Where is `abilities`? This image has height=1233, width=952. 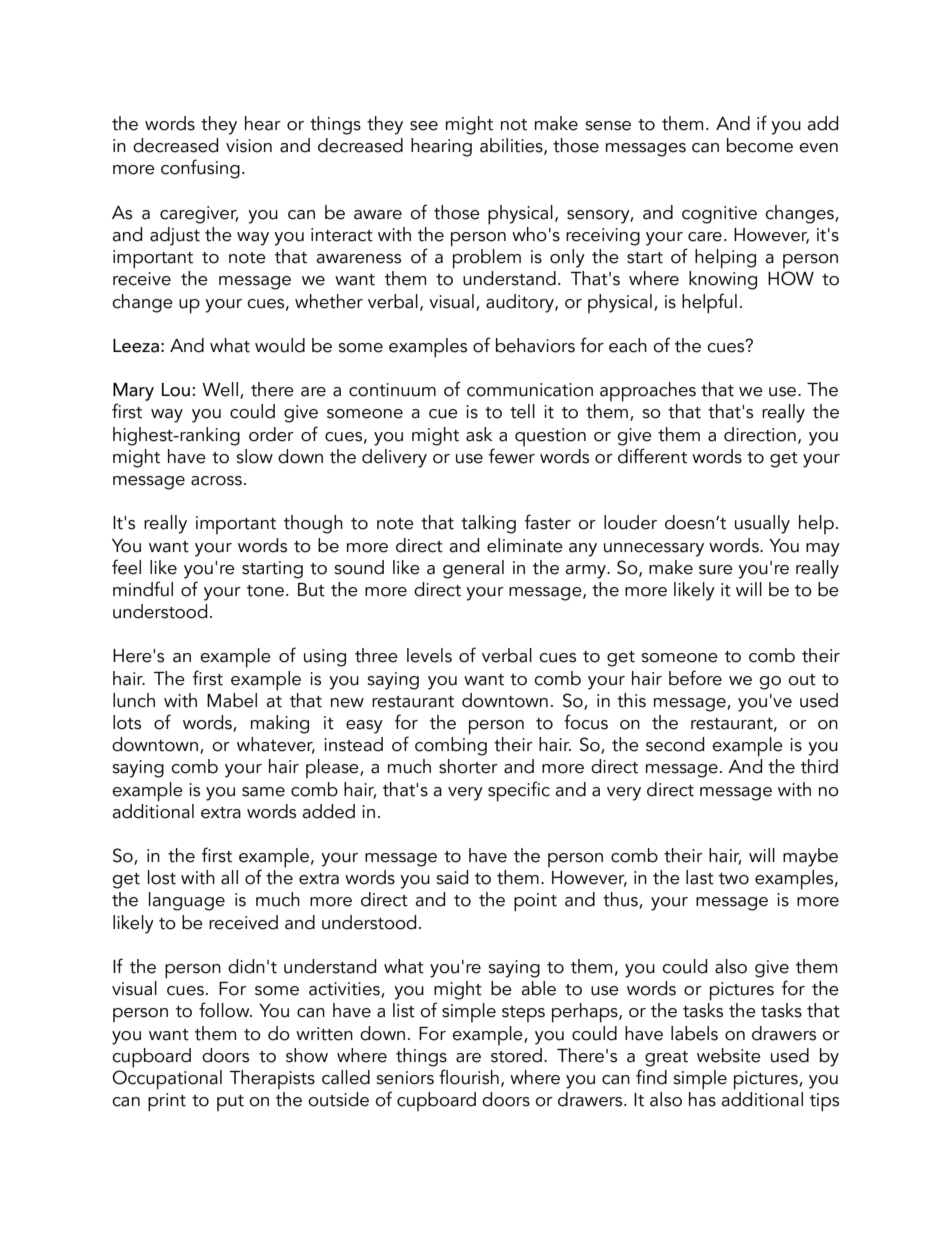 abilities is located at coordinates (512, 146).
